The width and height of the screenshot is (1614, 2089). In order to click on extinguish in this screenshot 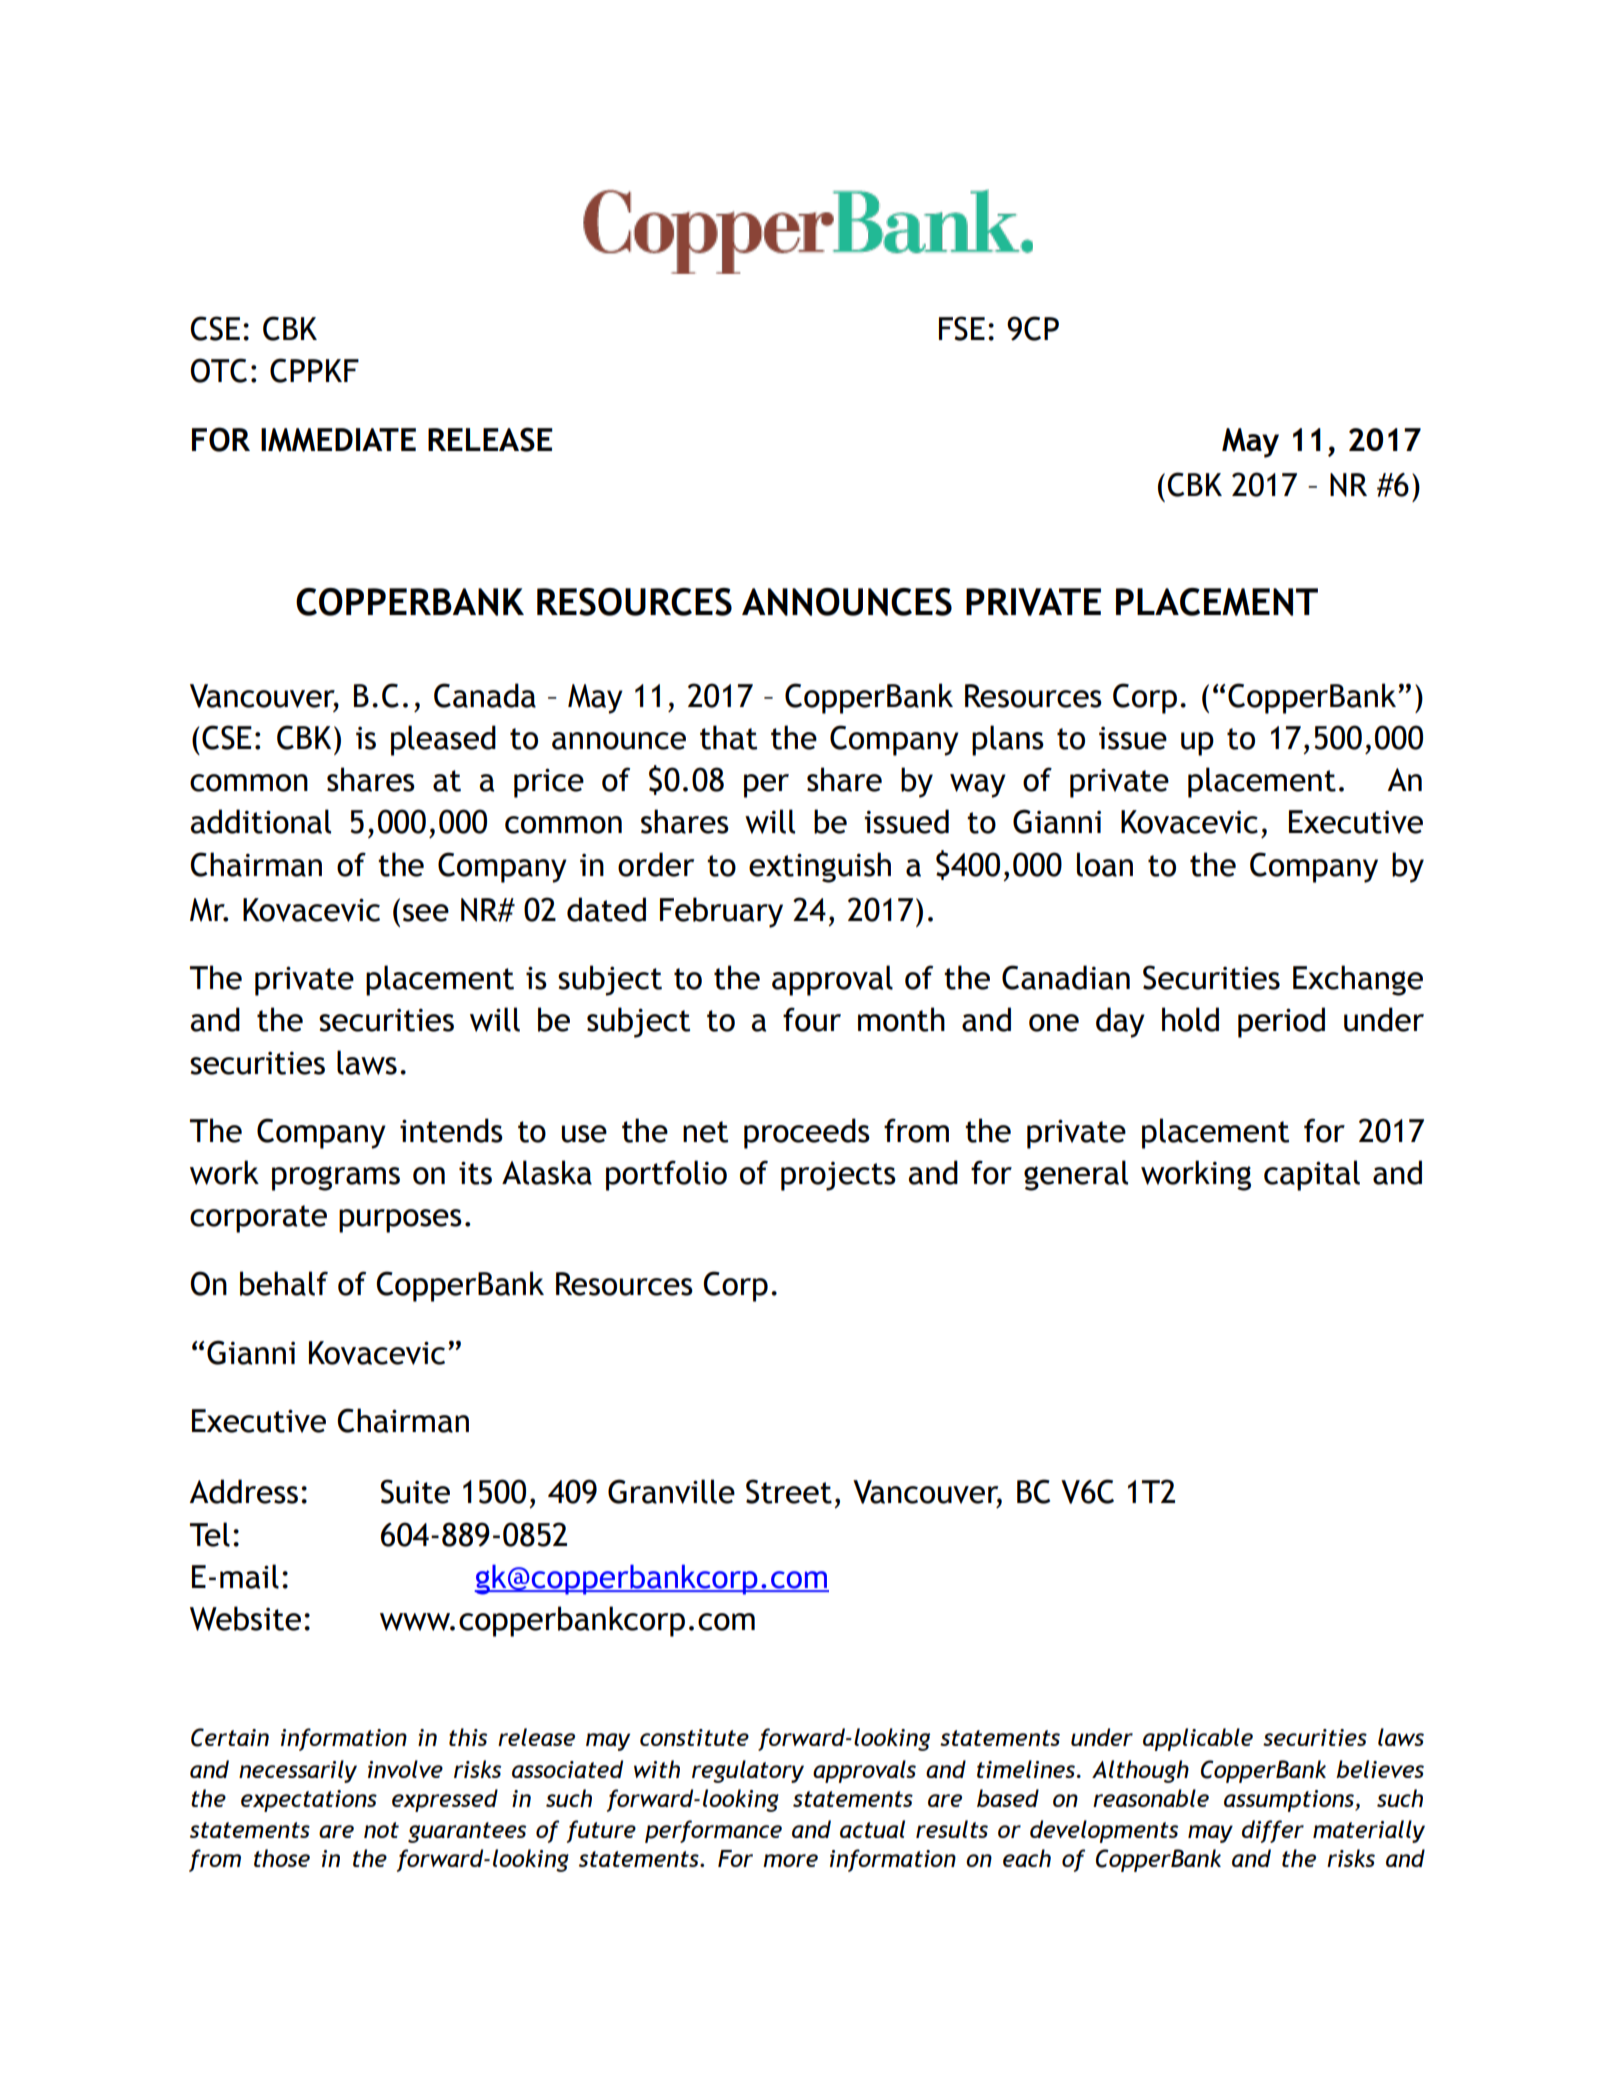, I will do `click(820, 867)`.
